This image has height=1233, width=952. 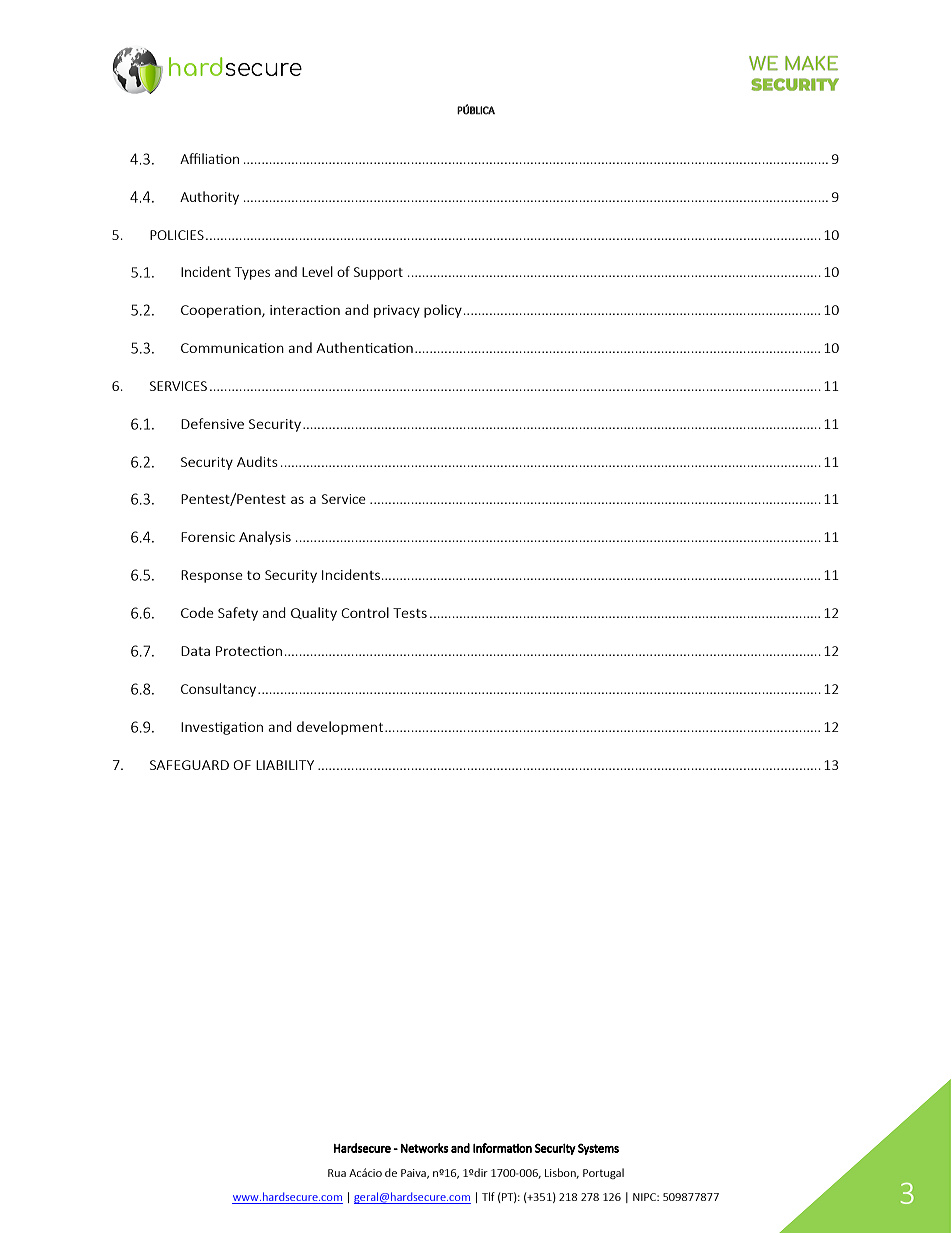 What do you see at coordinates (209, 198) in the image?
I see `Authority` at bounding box center [209, 198].
